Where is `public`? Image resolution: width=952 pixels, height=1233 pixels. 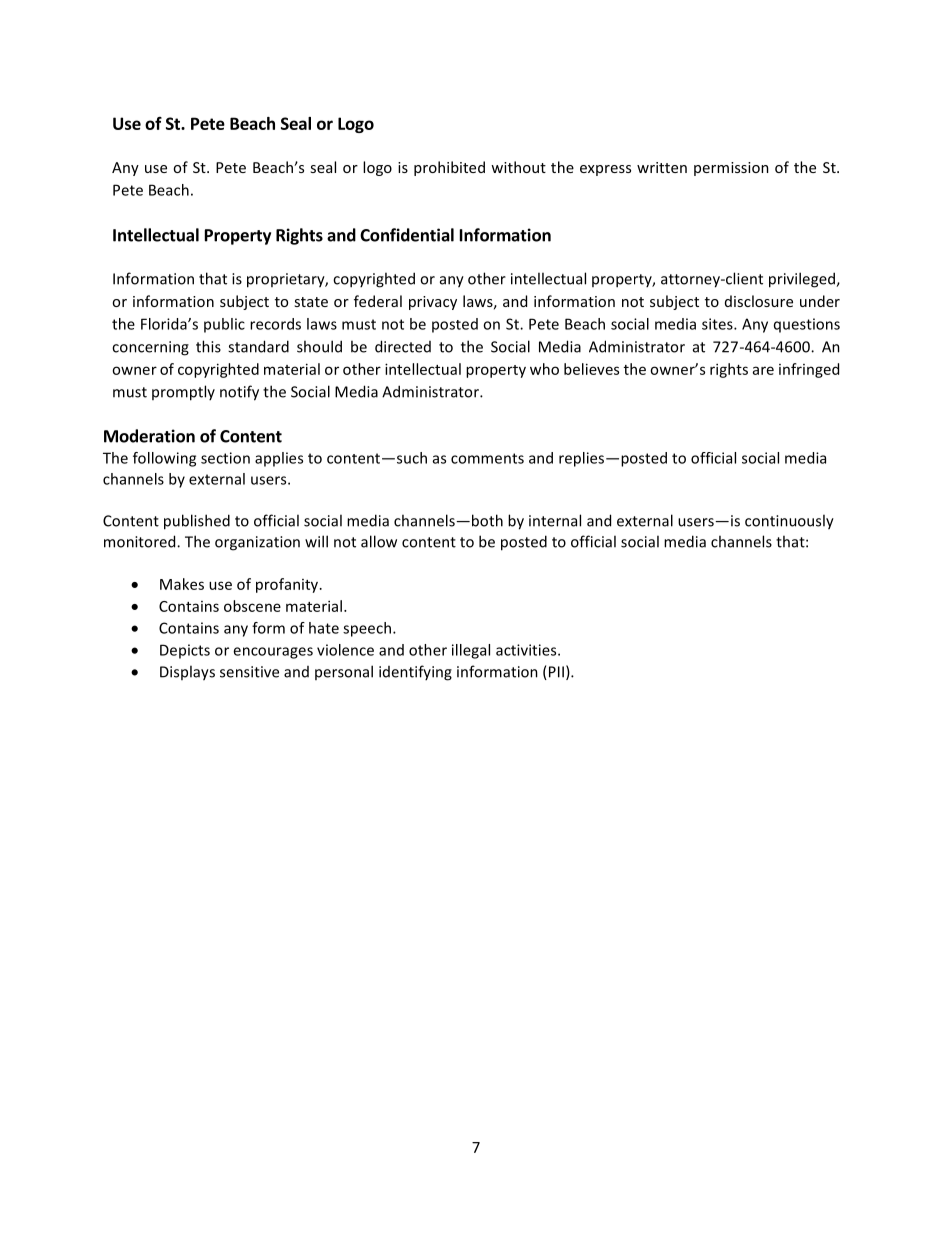 public is located at coordinates (224, 325).
